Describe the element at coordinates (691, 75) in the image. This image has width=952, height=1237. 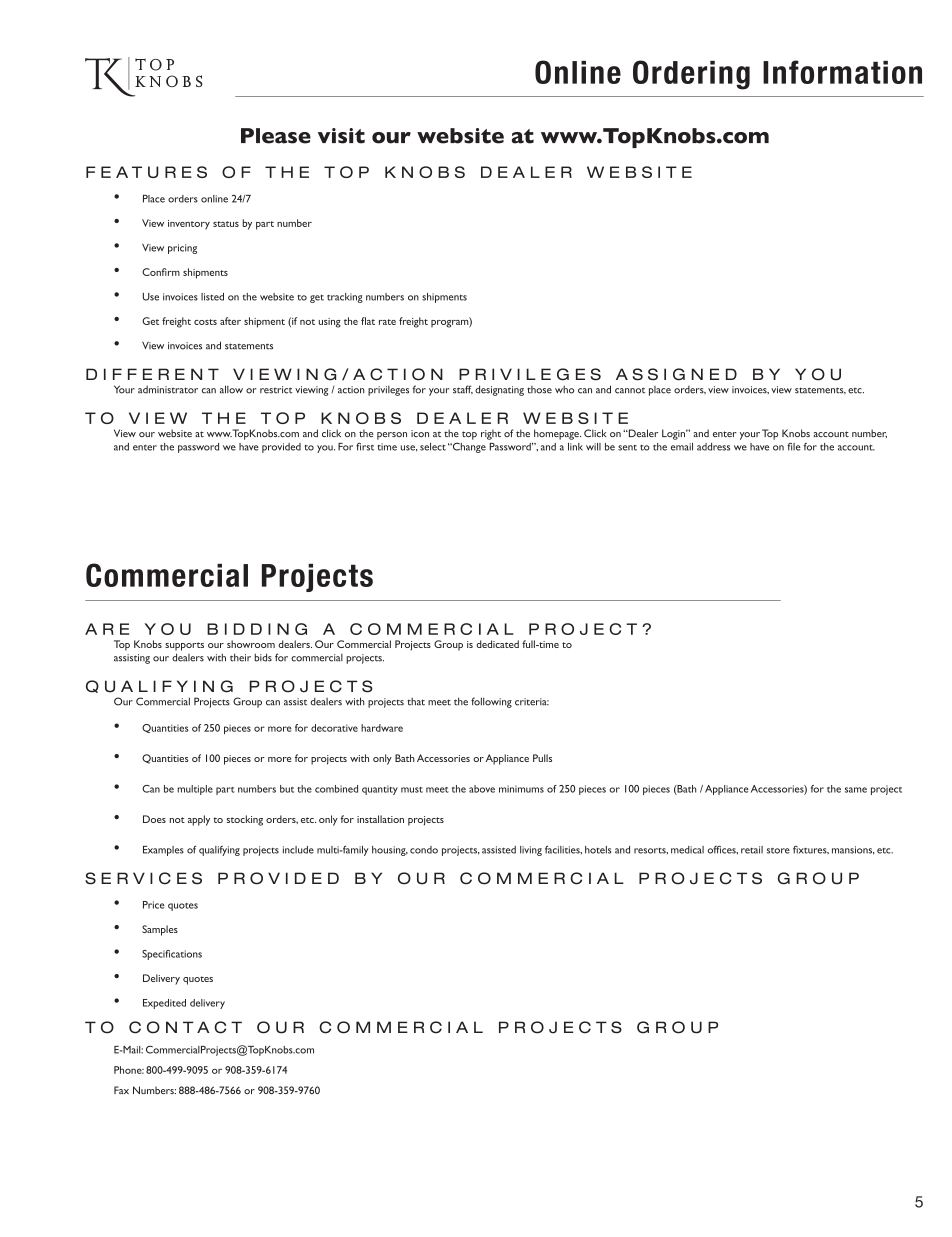
I see `Ordering` at that location.
